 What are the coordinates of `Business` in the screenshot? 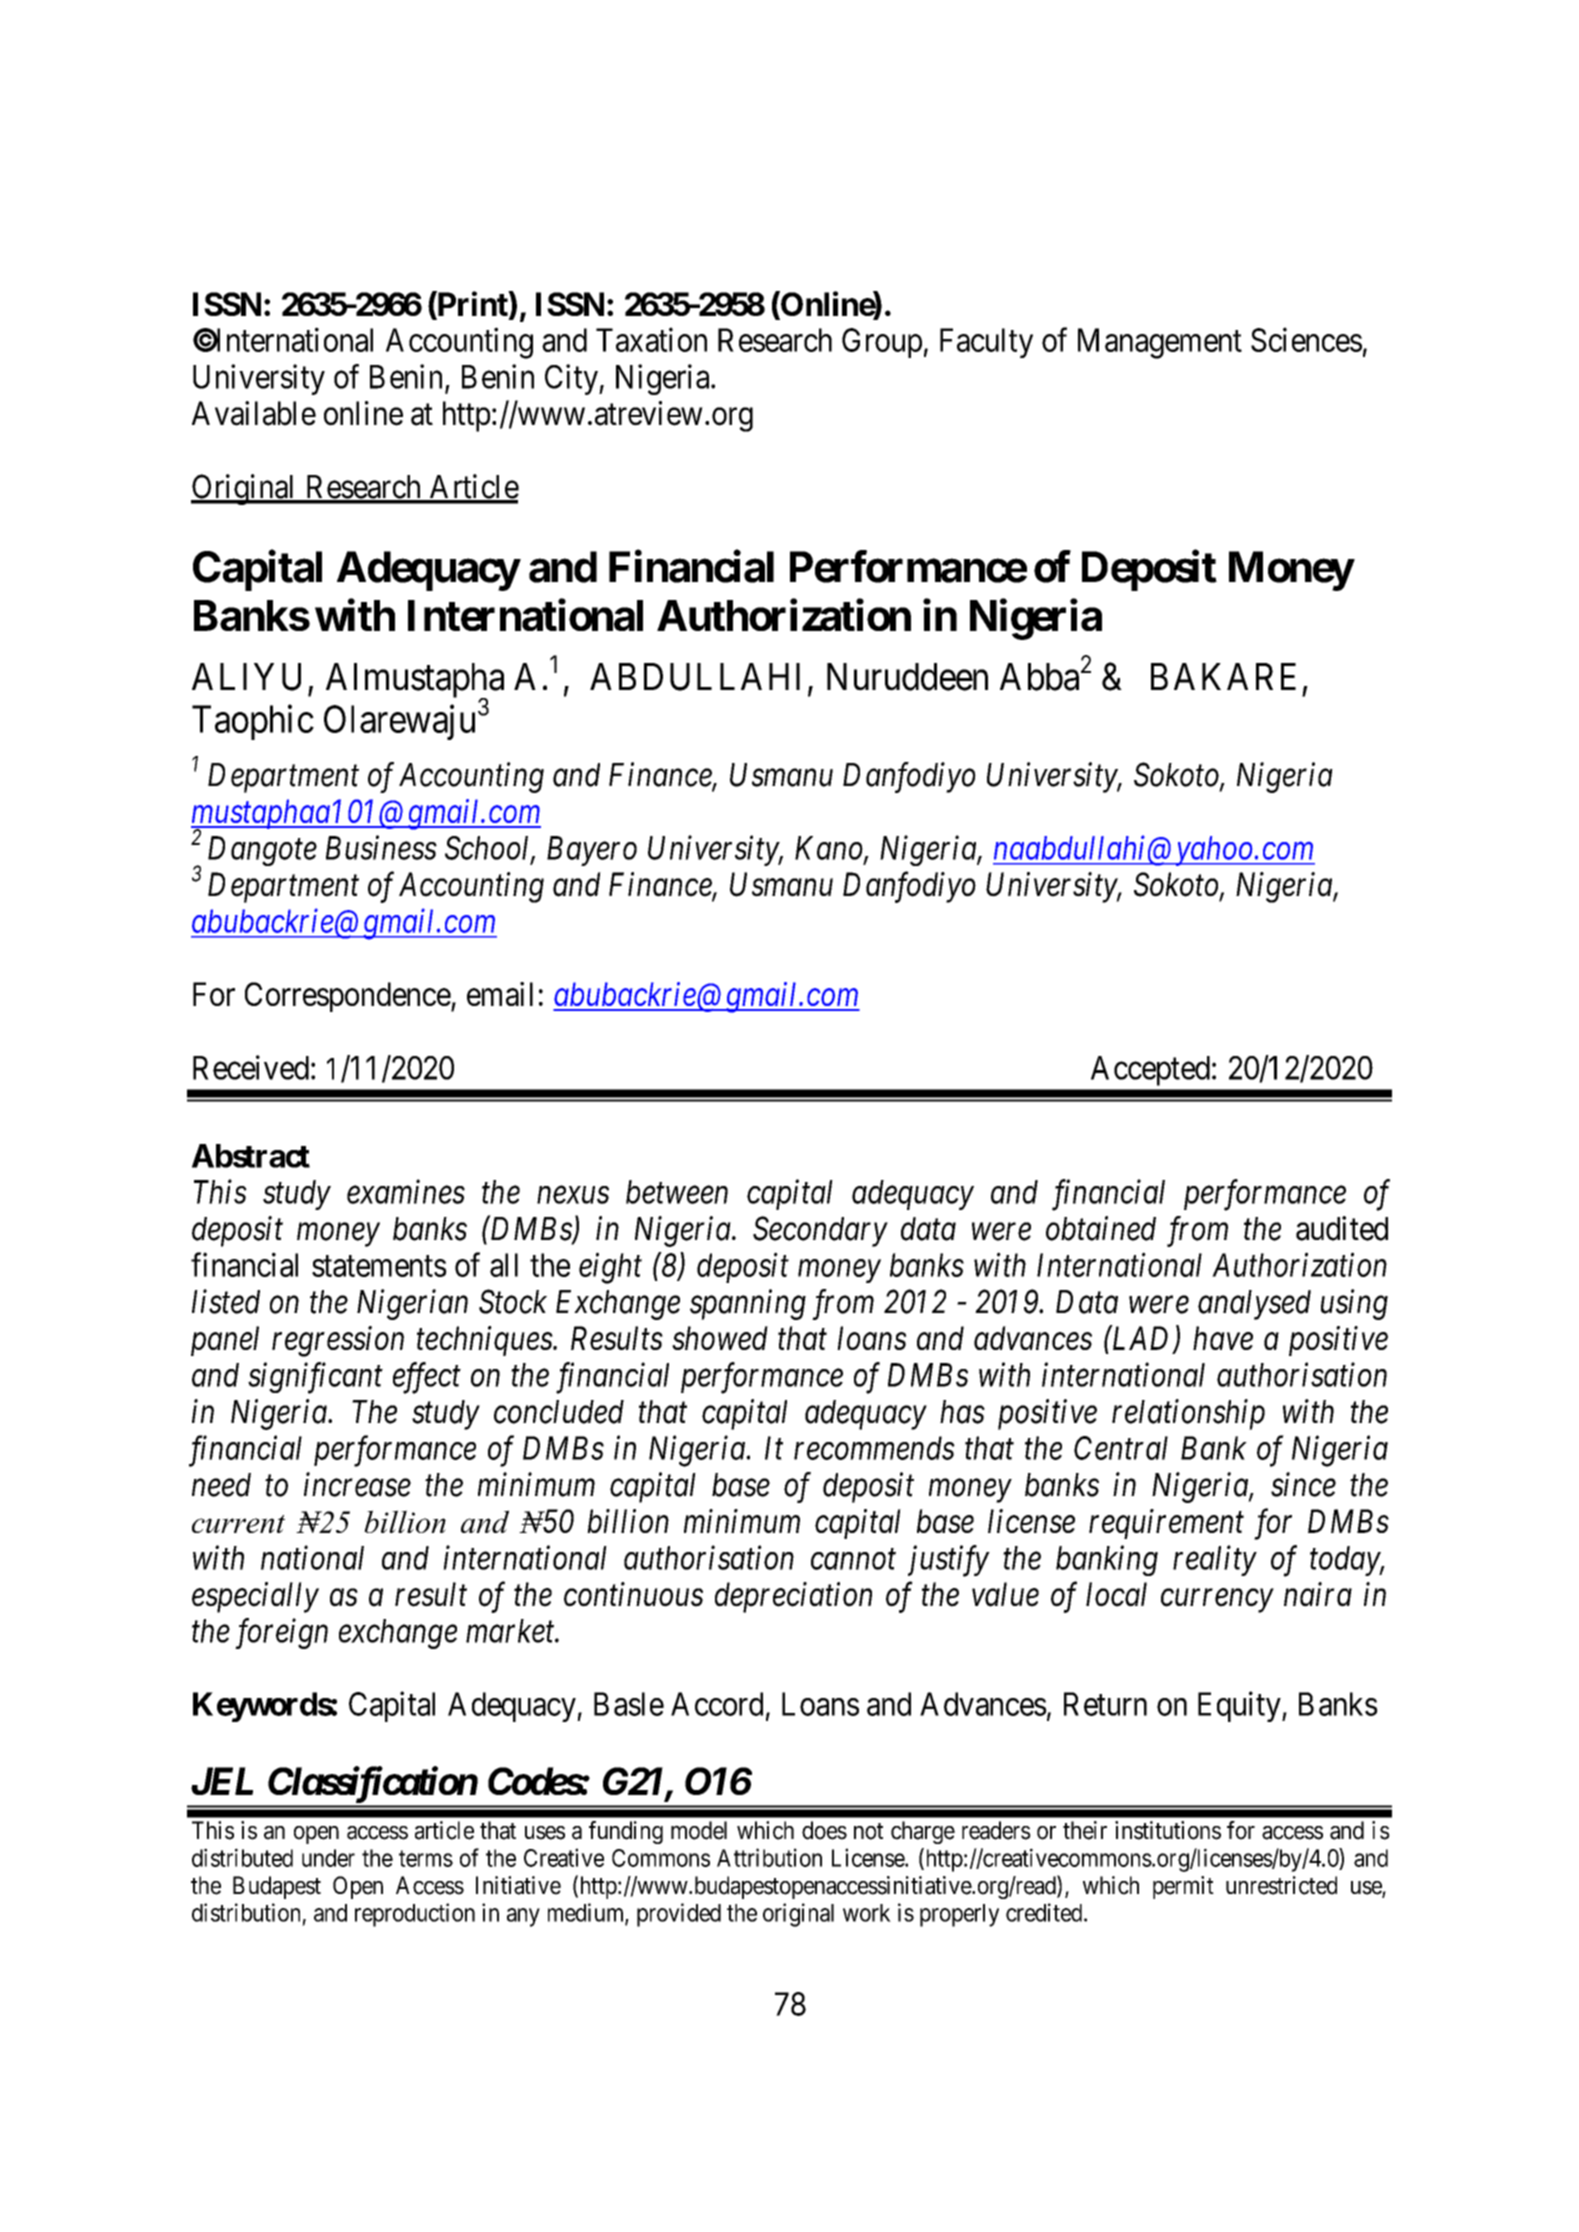 It's located at (381, 848).
